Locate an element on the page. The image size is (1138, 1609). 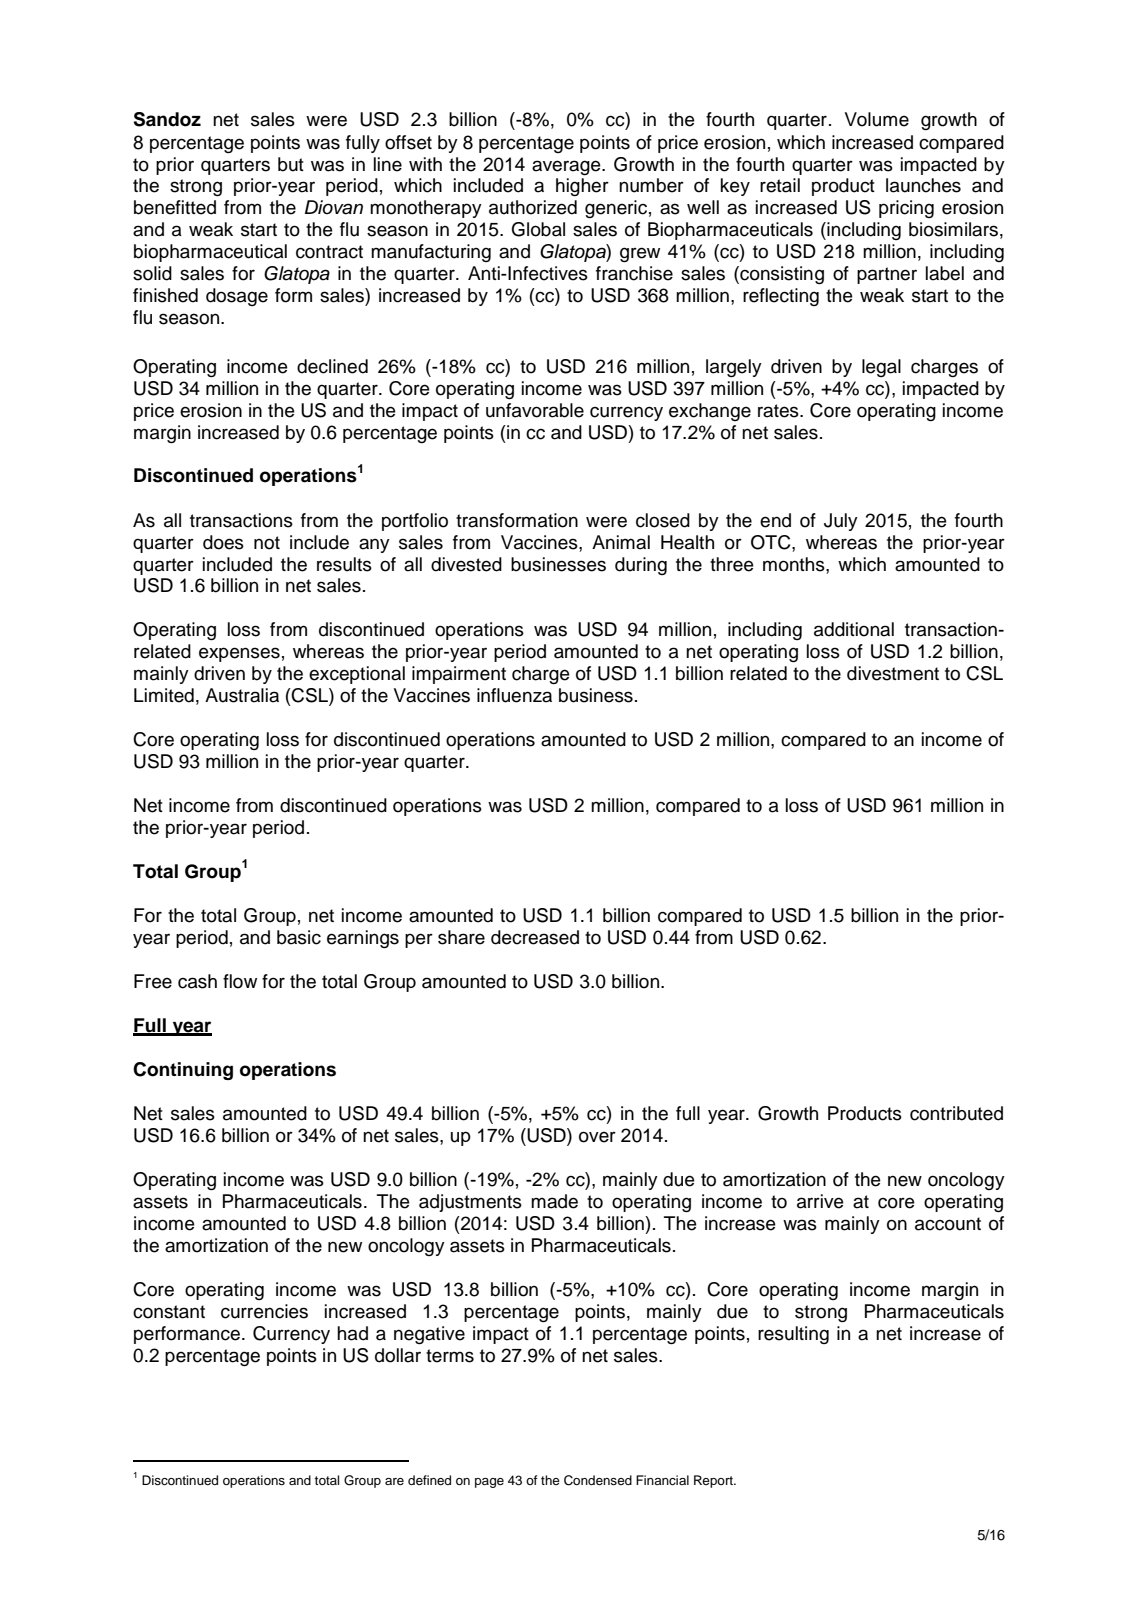
flow is located at coordinates (240, 981).
